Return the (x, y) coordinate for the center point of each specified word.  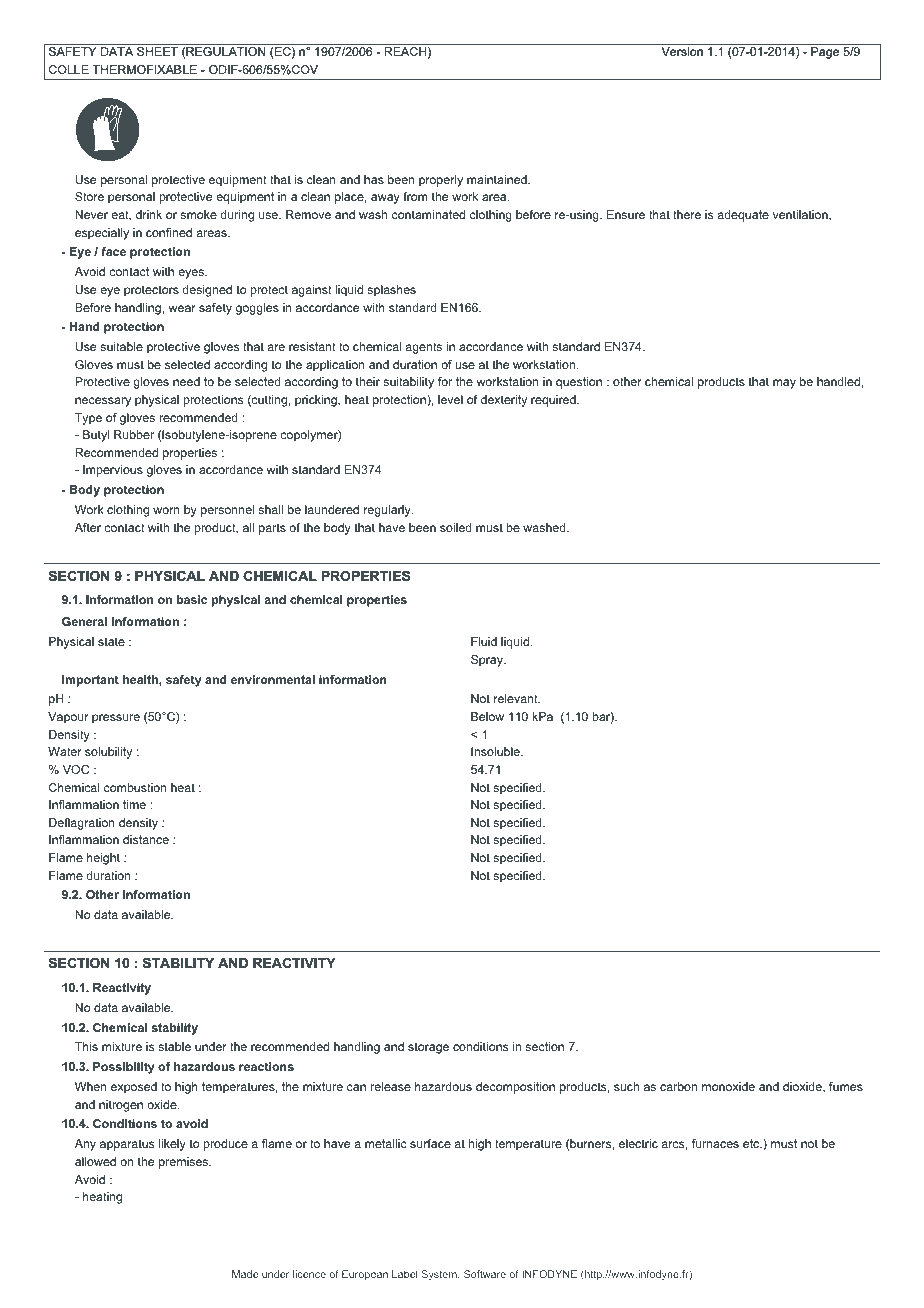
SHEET (157, 51)
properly (441, 181)
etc (752, 1143)
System (440, 1275)
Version (682, 51)
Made (245, 1274)
